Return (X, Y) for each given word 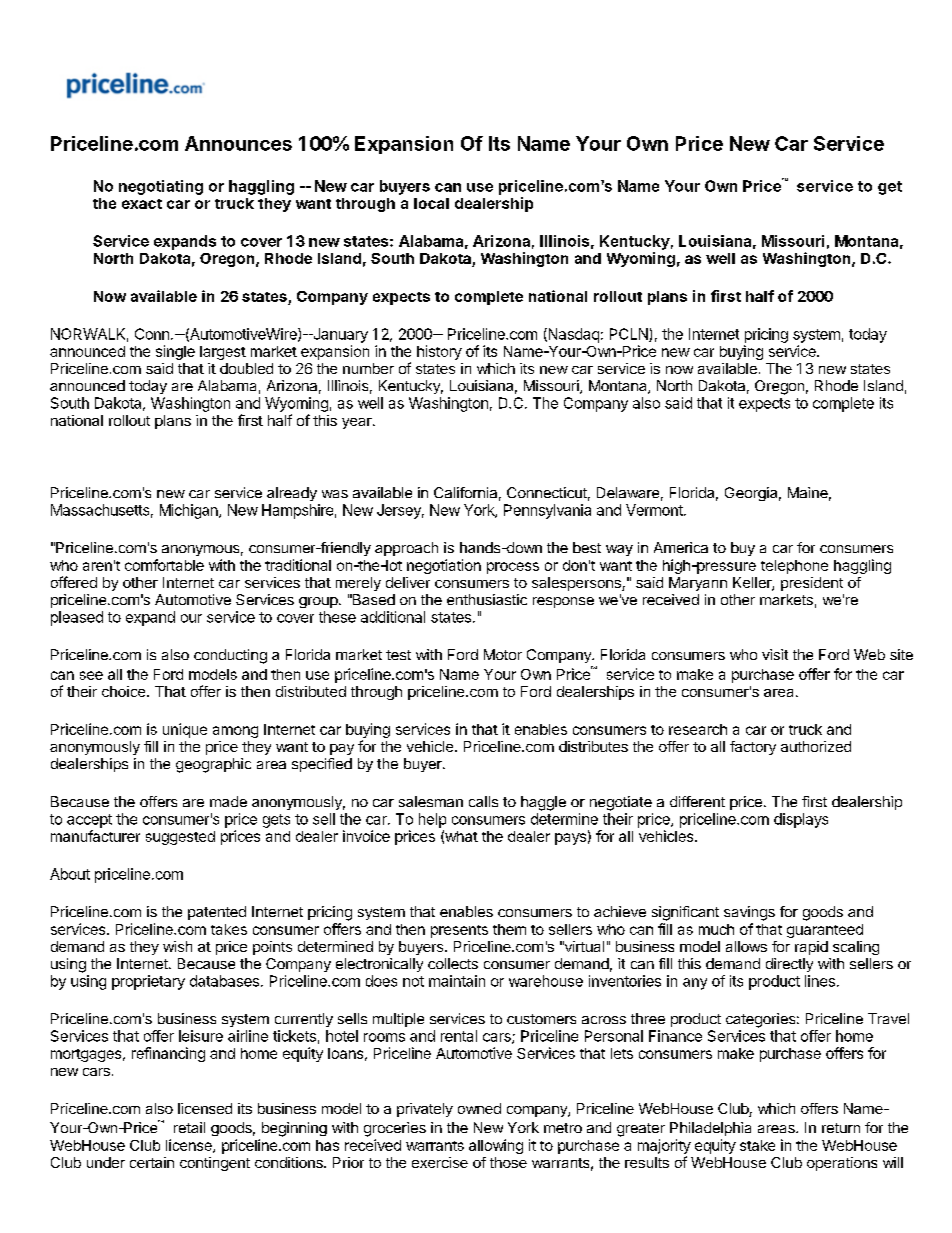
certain (152, 1162)
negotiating (161, 187)
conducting (230, 656)
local (431, 203)
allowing (496, 1146)
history (439, 352)
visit (775, 654)
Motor (503, 654)
